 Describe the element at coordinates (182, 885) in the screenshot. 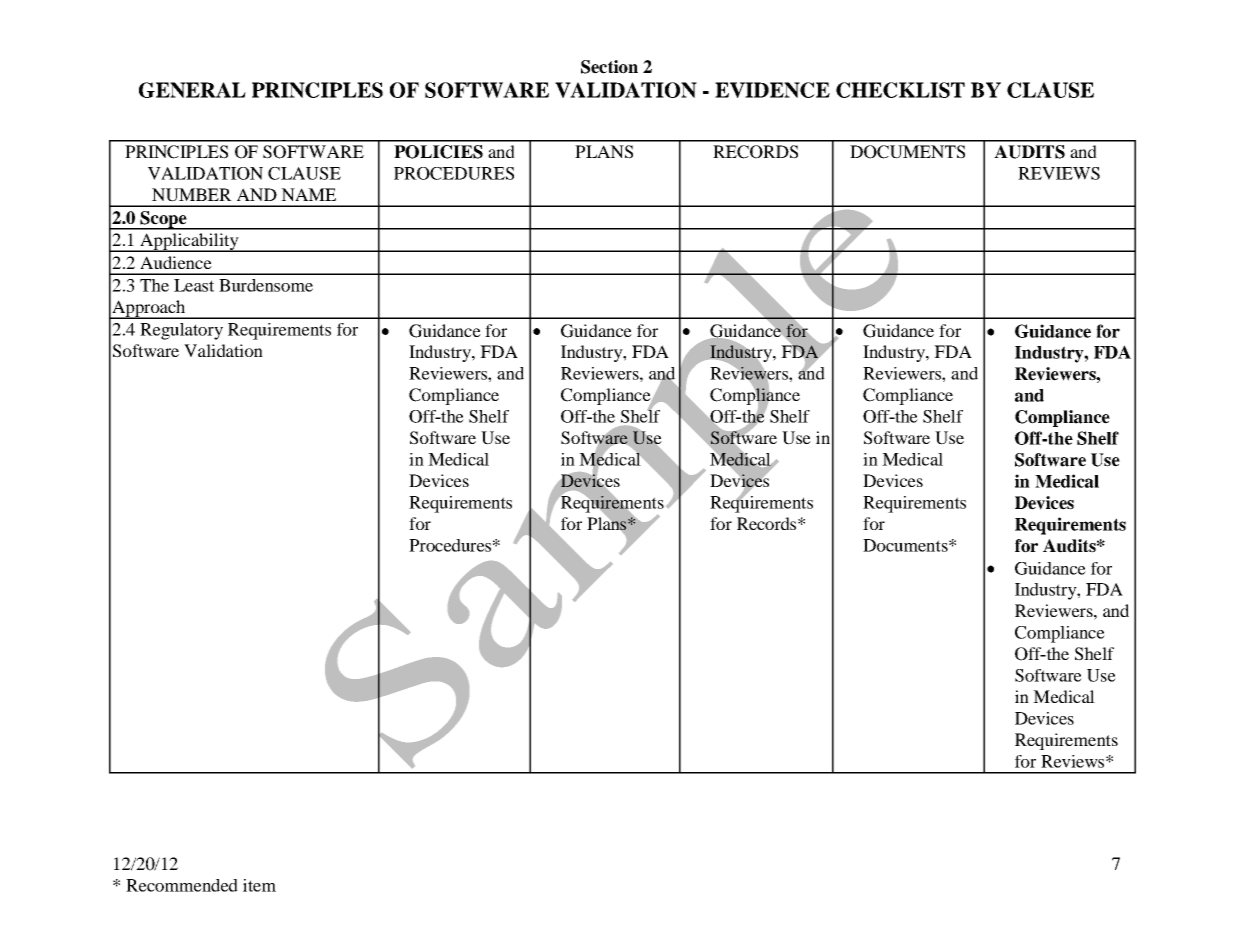

I see `Recommended` at that location.
